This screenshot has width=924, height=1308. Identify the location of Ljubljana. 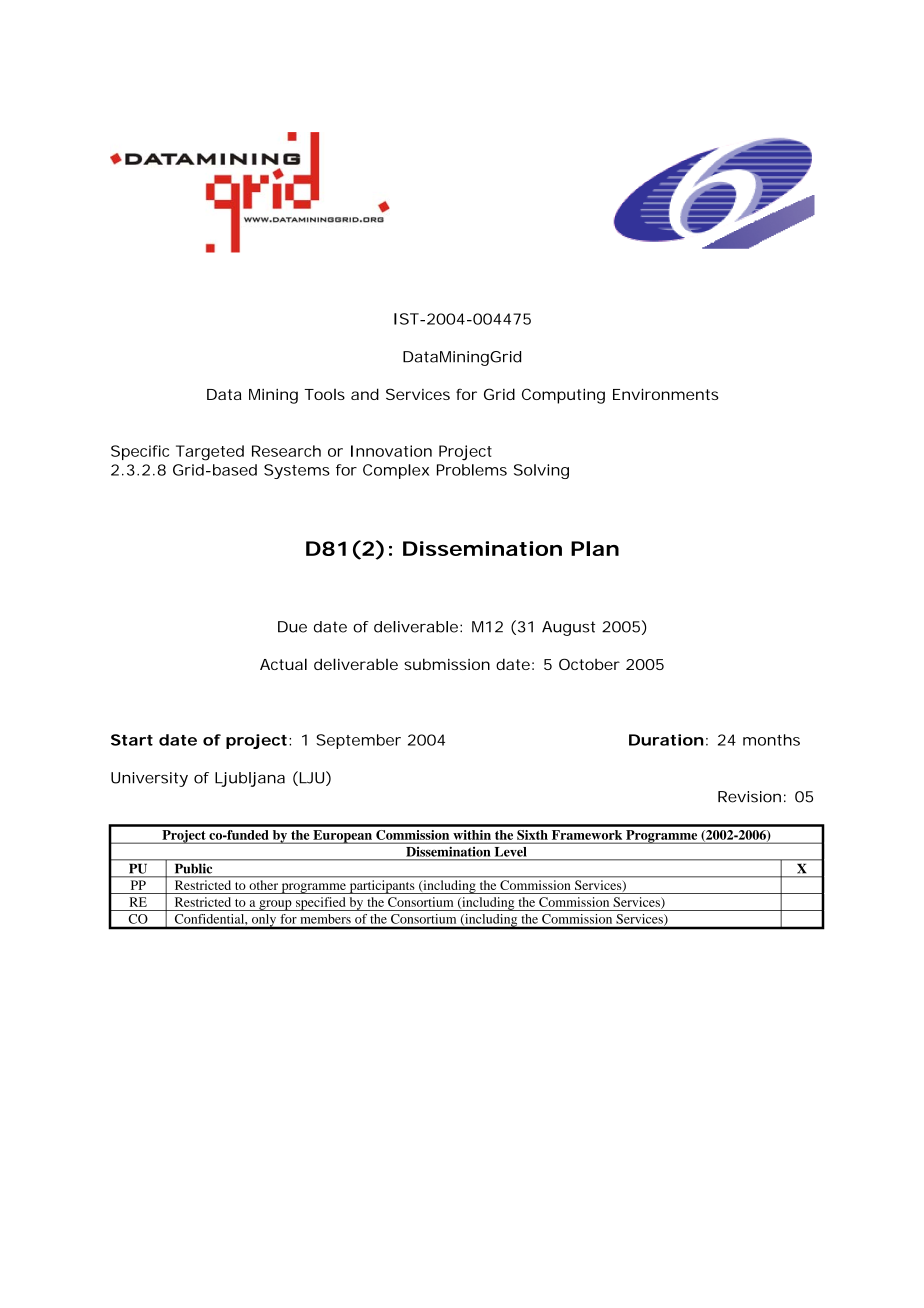
(250, 779).
